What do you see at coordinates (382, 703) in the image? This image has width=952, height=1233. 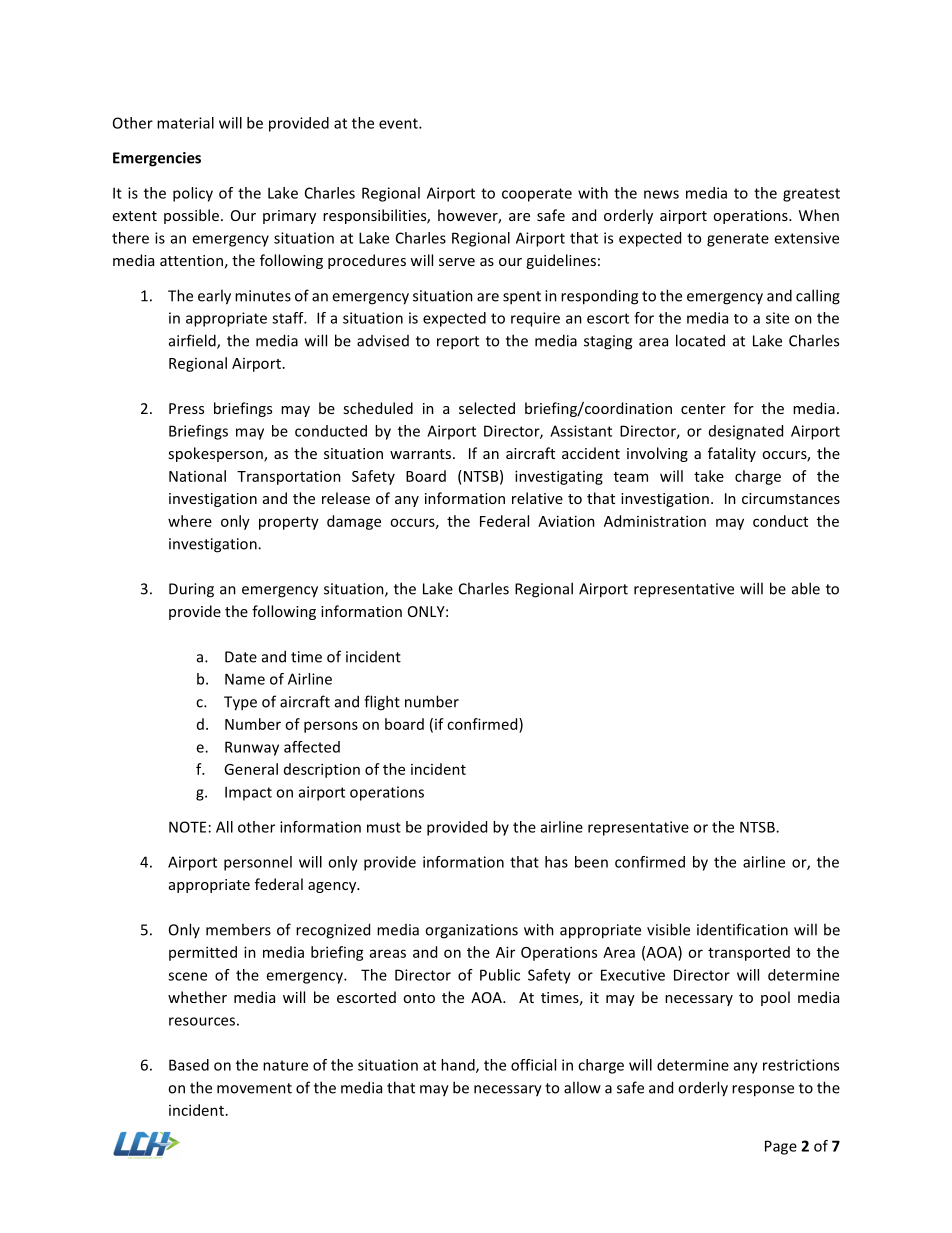 I see `flight` at bounding box center [382, 703].
